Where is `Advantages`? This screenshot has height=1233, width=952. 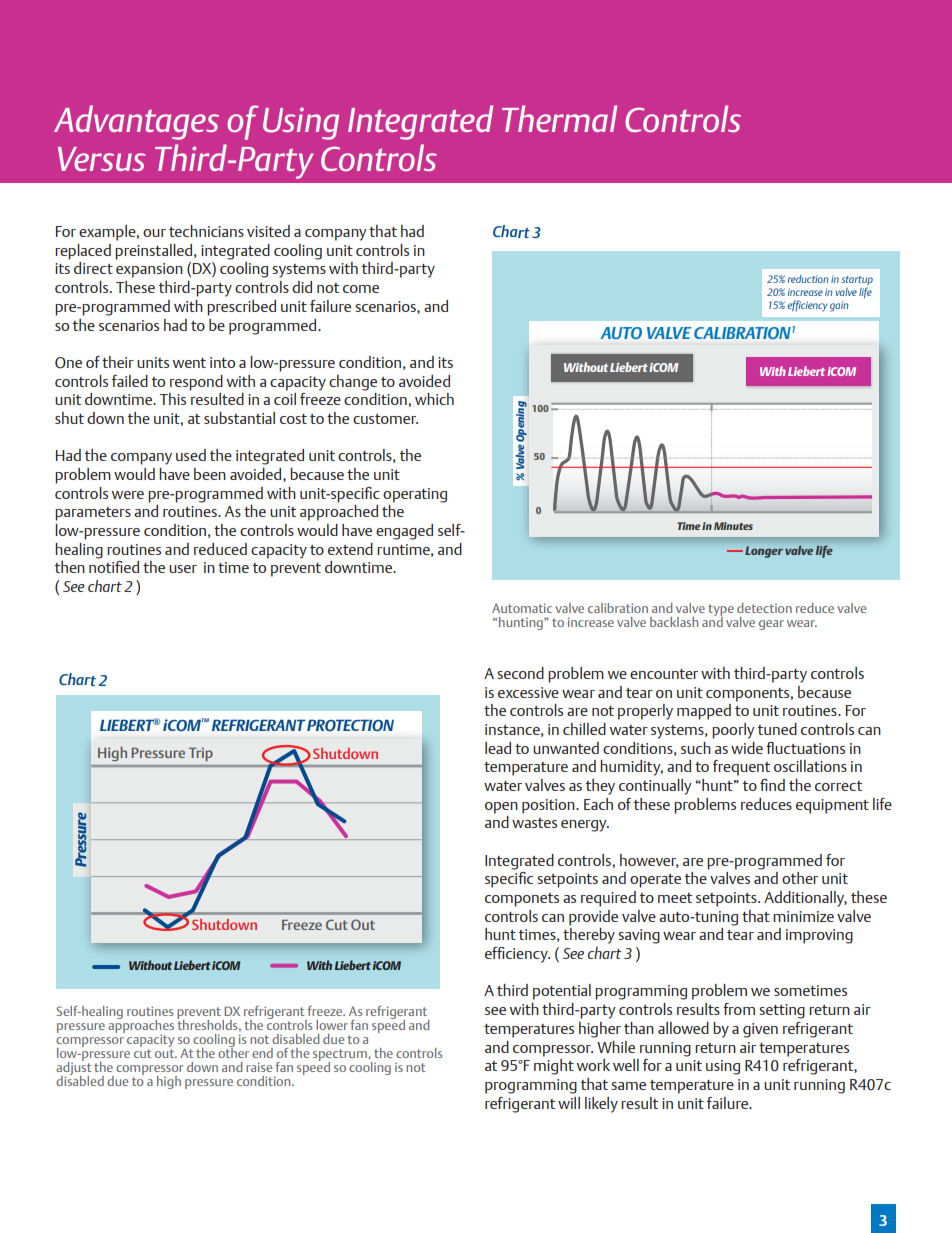
Advantages is located at coordinates (136, 122).
